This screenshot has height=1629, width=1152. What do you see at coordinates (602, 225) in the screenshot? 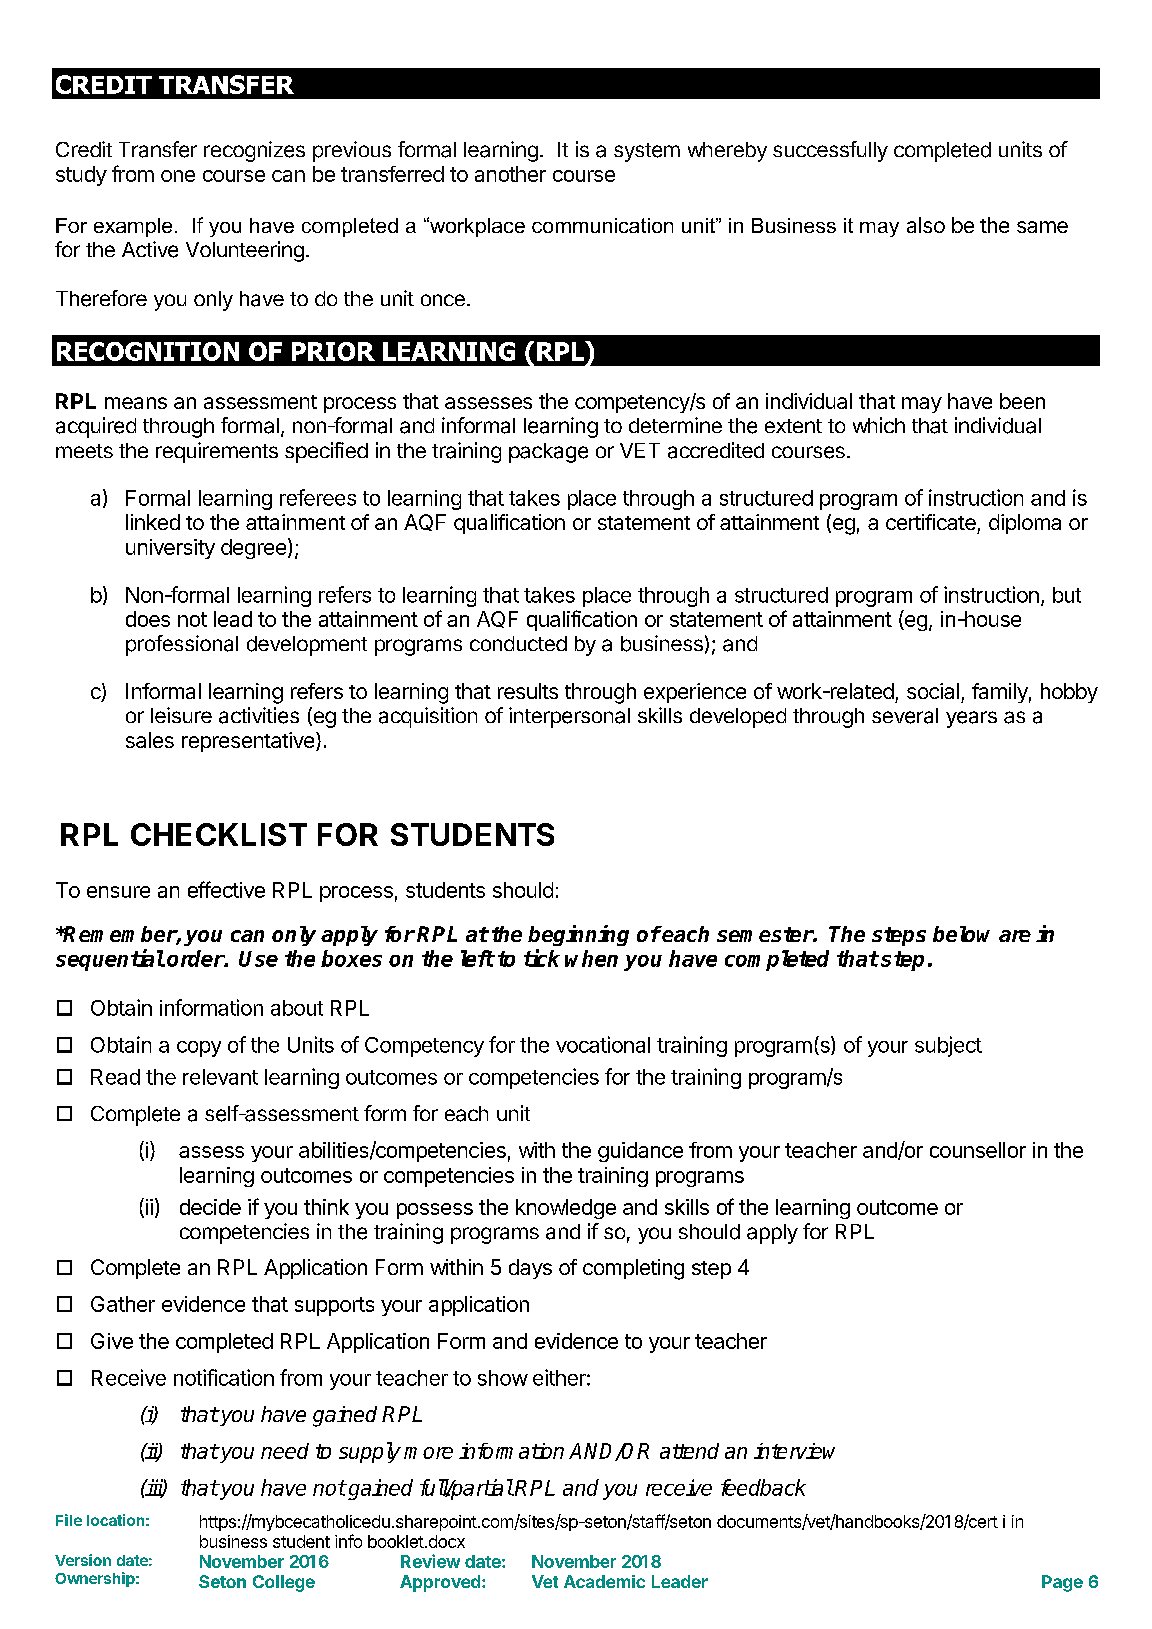
I see `communication` at bounding box center [602, 225].
